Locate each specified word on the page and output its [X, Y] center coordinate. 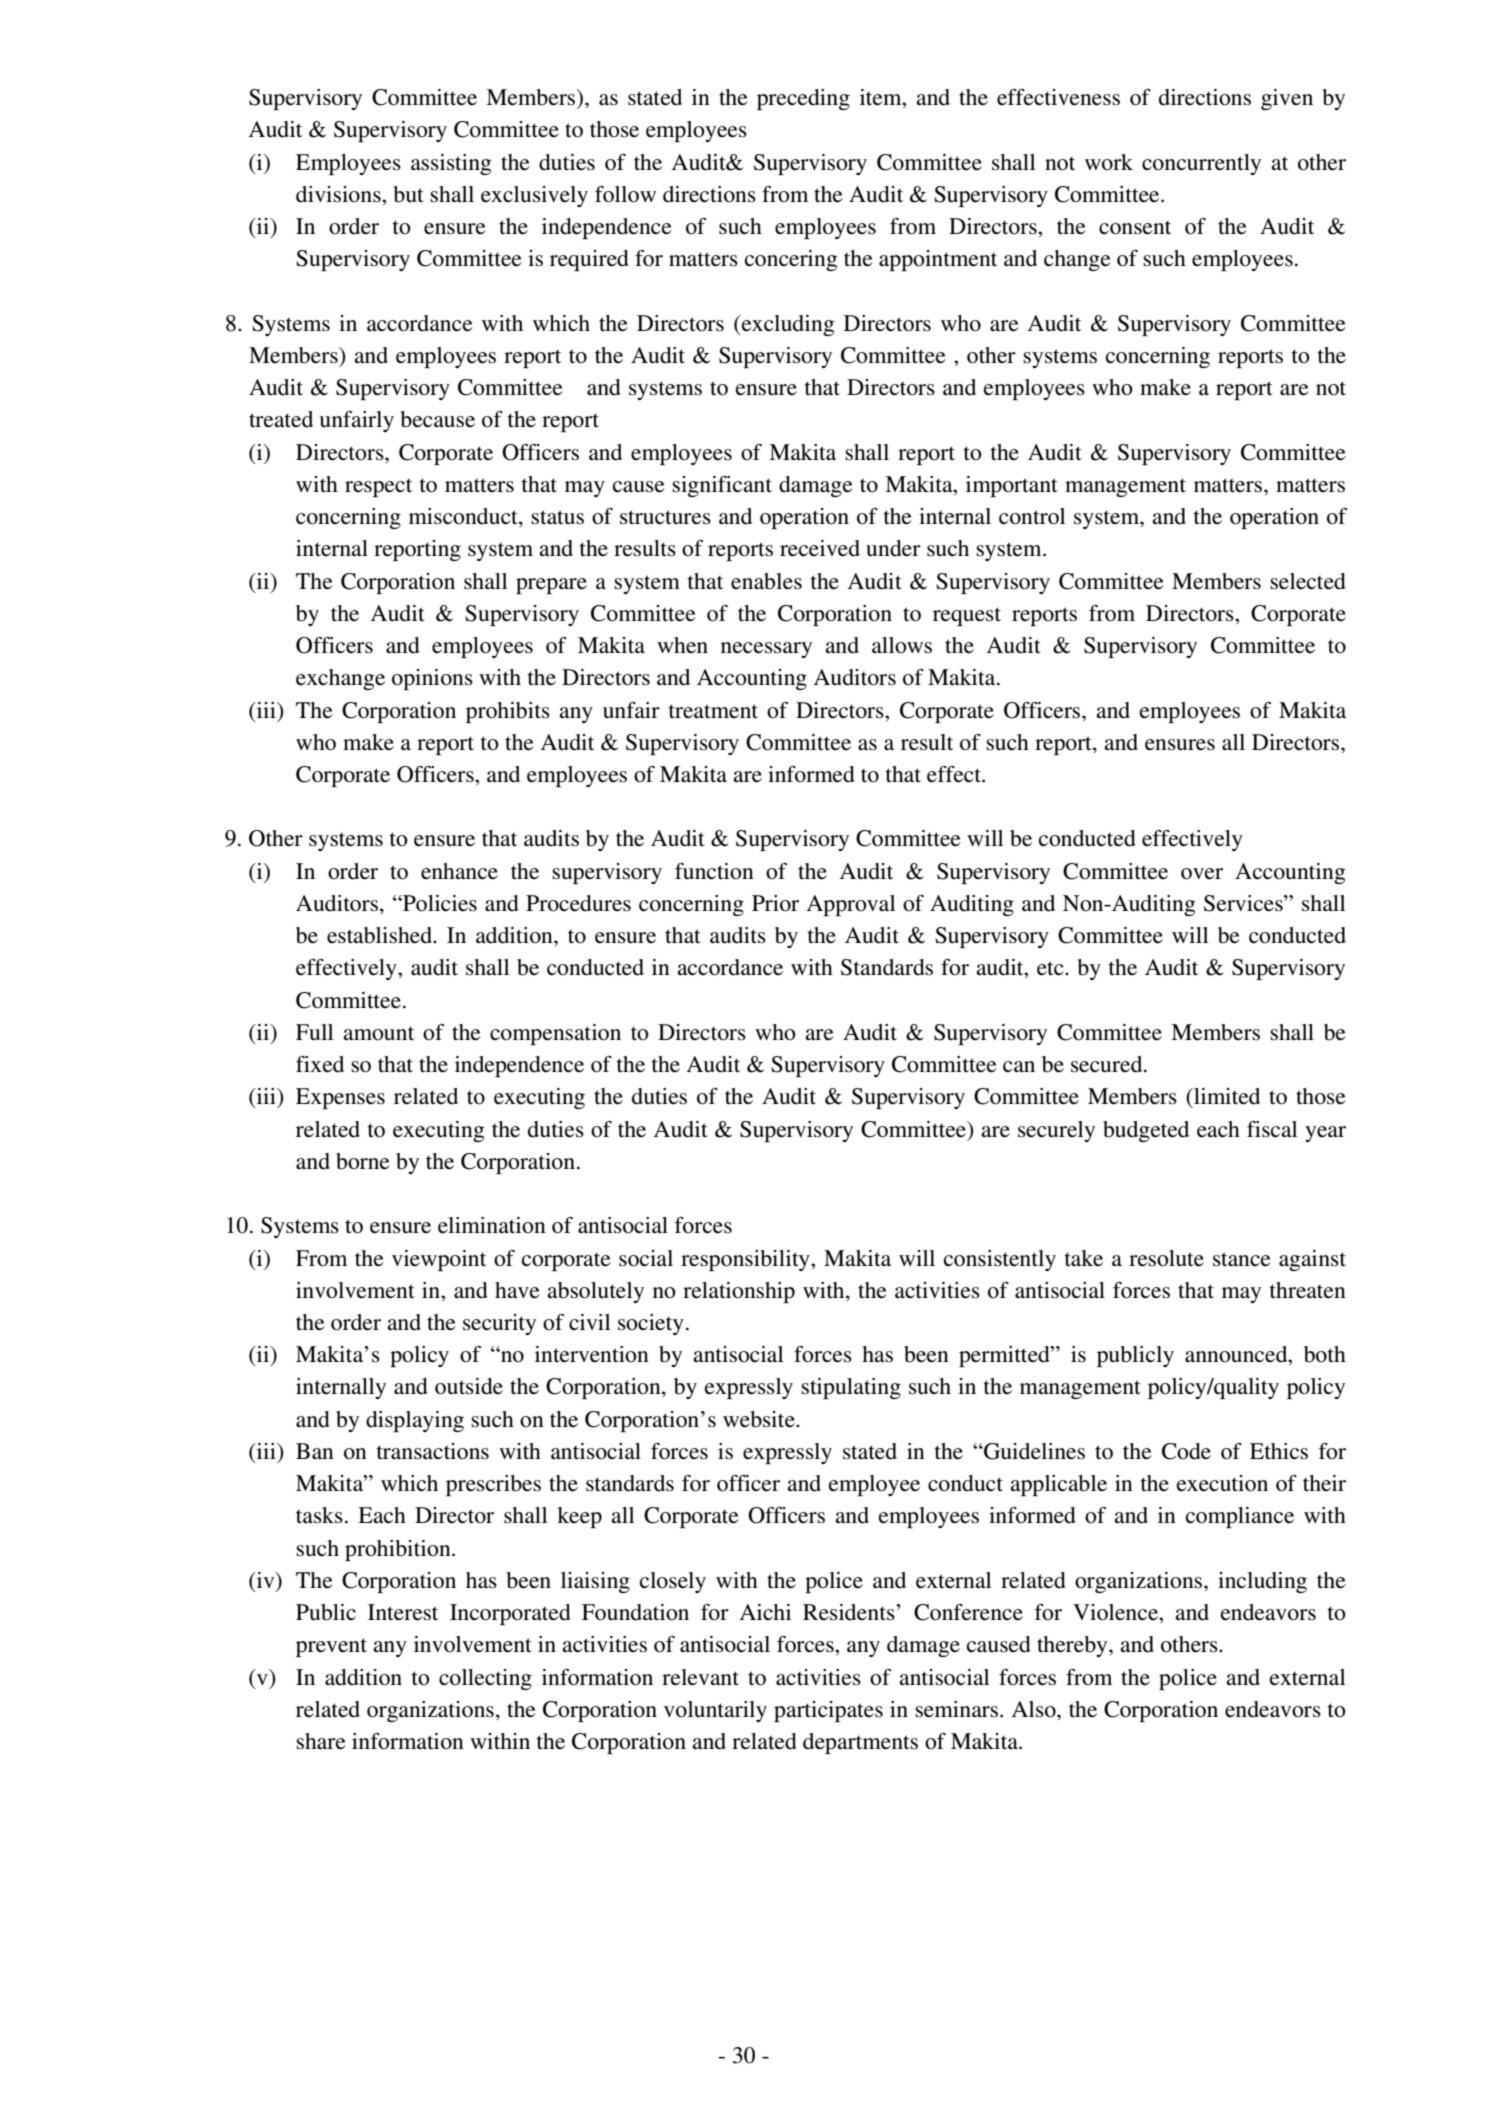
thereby [1073, 1646]
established [381, 935]
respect [378, 488]
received [820, 548]
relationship [739, 1292]
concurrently [1201, 164]
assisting [451, 164]
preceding [803, 99]
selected [1308, 581]
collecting [485, 1679]
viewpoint [439, 1260]
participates [828, 1711]
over [1202, 874]
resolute [1166, 1258]
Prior [775, 903]
